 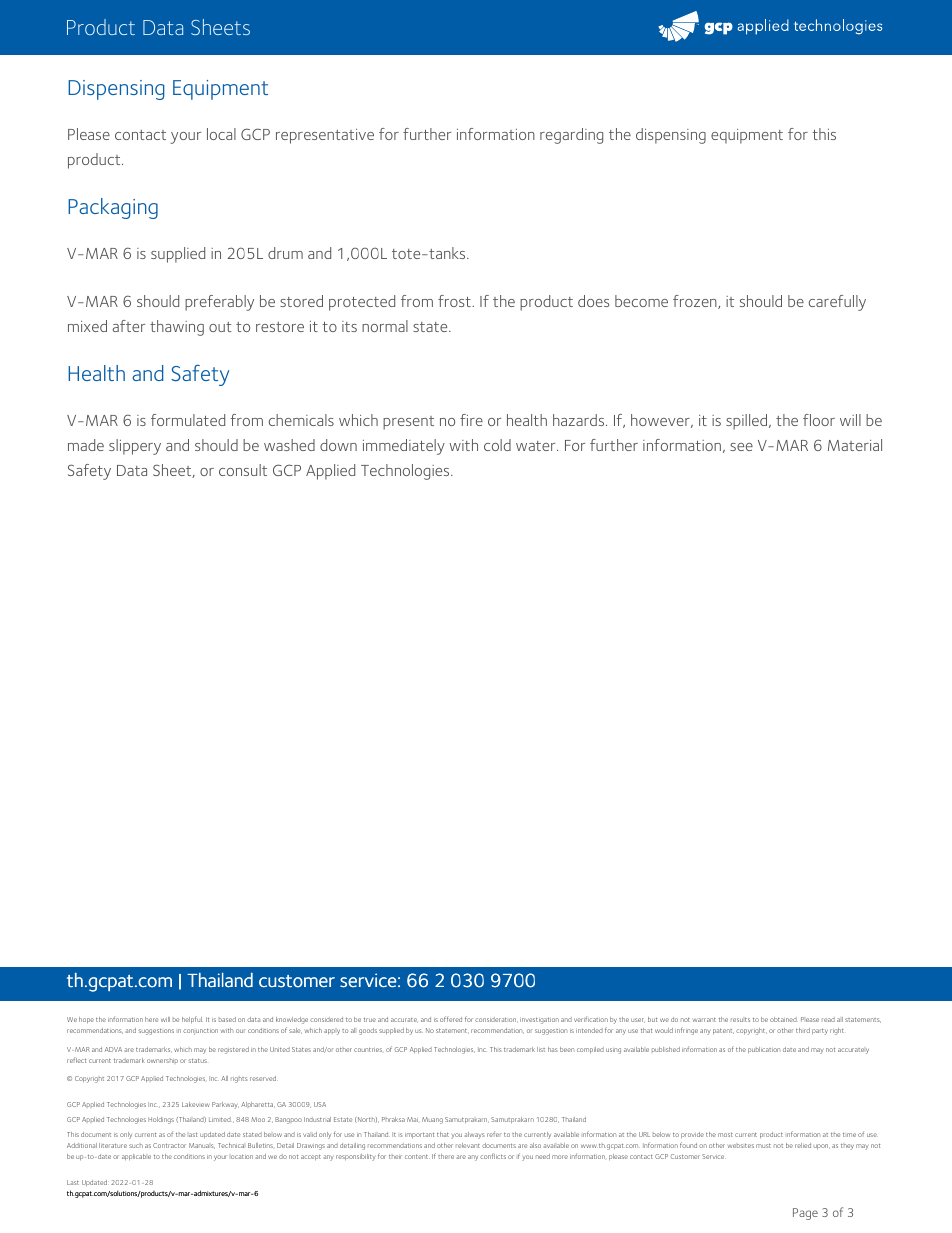 What do you see at coordinates (696, 302) in the screenshot?
I see `frozen` at bounding box center [696, 302].
